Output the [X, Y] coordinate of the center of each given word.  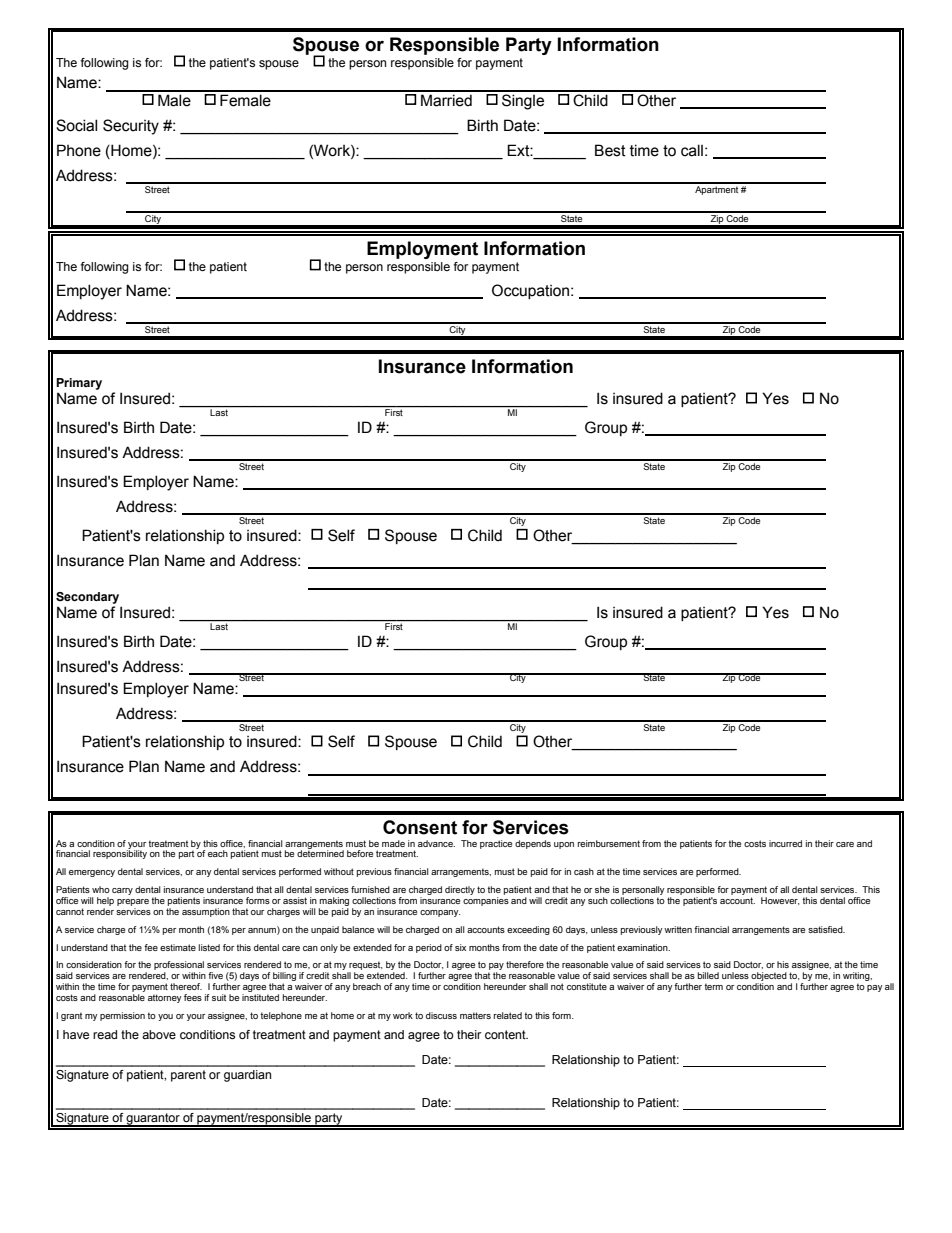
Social [76, 125]
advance [436, 843]
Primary [79, 384]
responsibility [120, 853]
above [159, 1034]
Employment [422, 250]
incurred [785, 843]
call [692, 150]
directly [460, 890]
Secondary [87, 598]
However [780, 901]
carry [122, 891]
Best [610, 150]
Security [131, 127]
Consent [420, 827]
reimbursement [609, 843]
